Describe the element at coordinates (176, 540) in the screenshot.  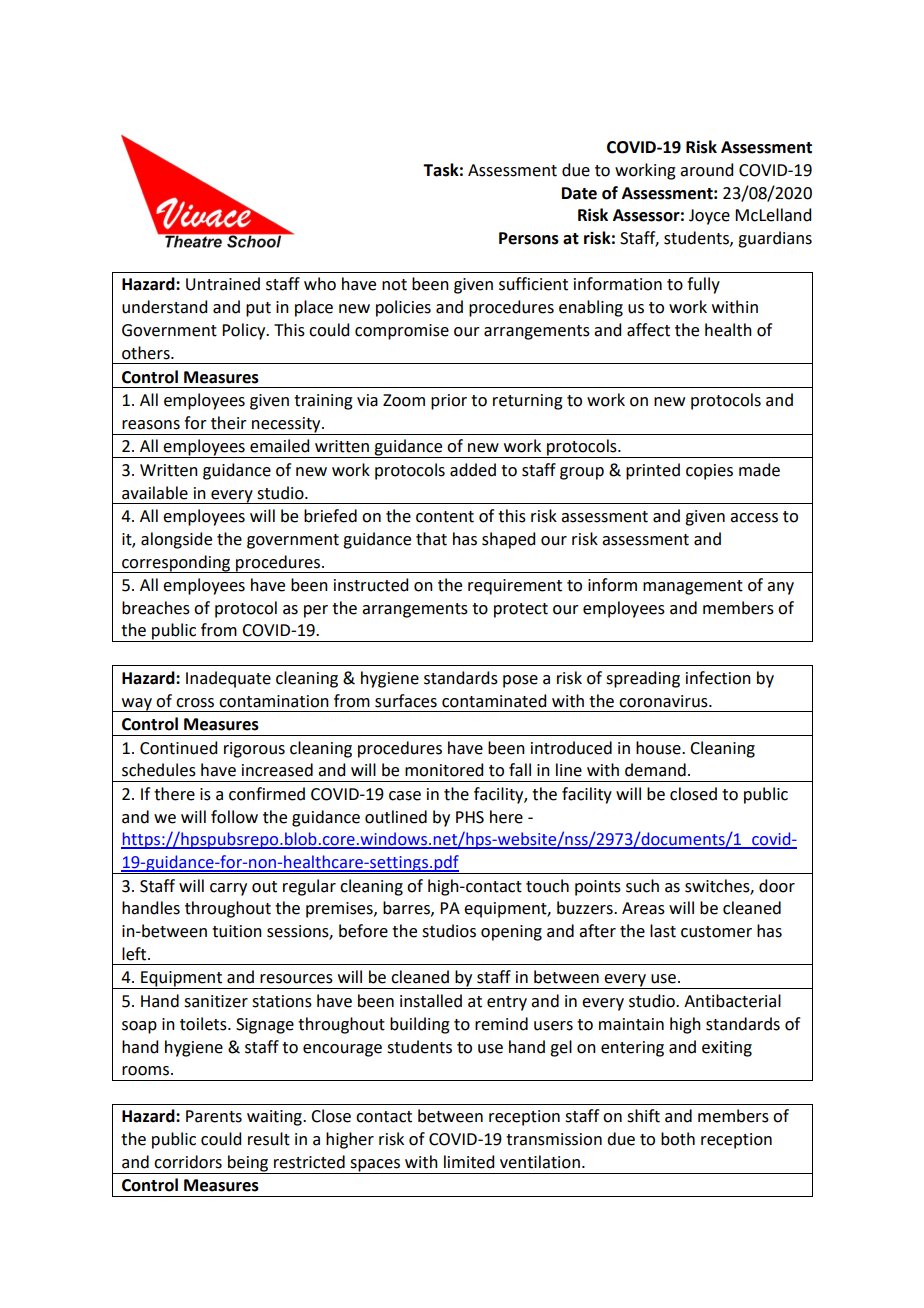
I see `alongside` at that location.
